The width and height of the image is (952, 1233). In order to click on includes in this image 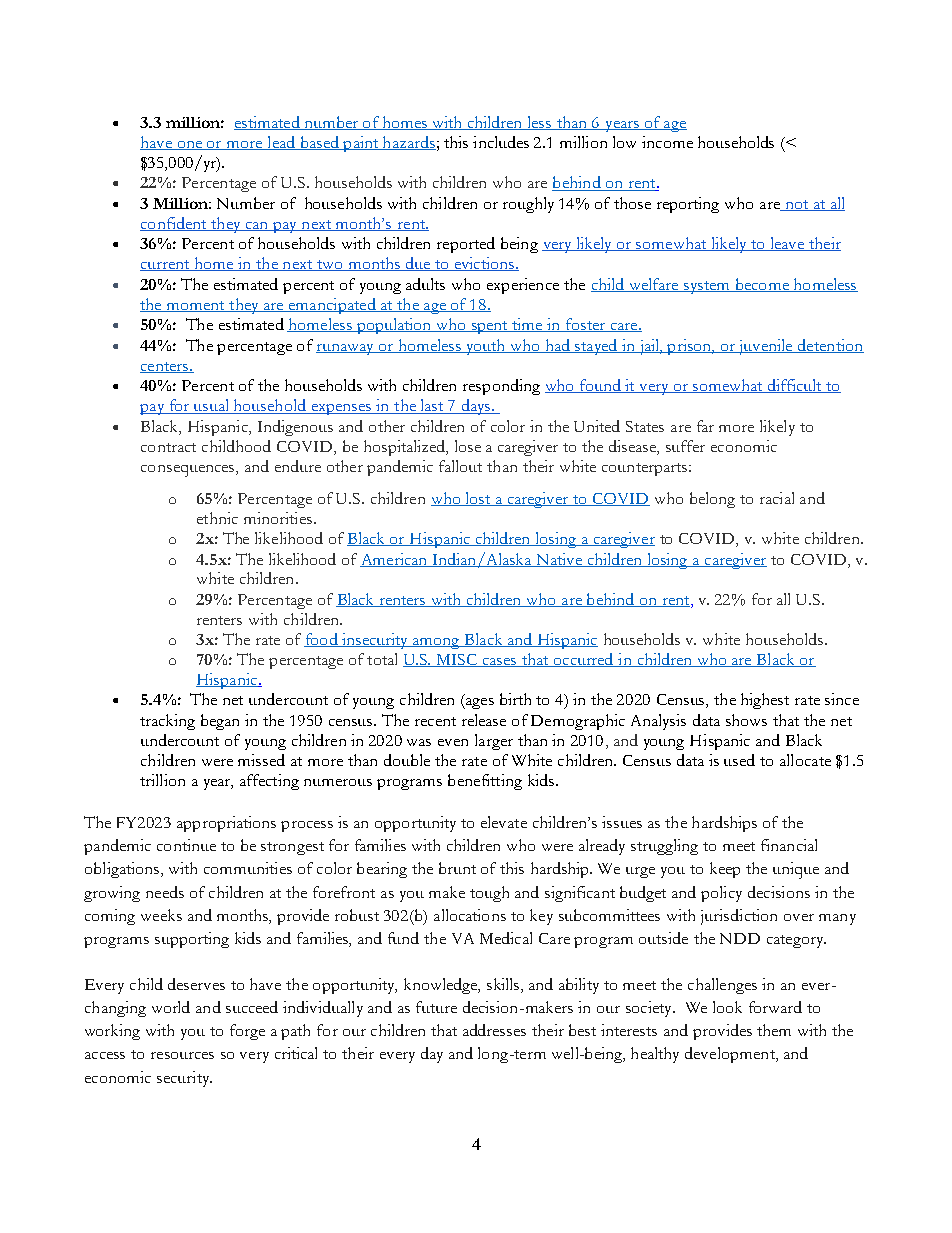, I will do `click(501, 142)`.
